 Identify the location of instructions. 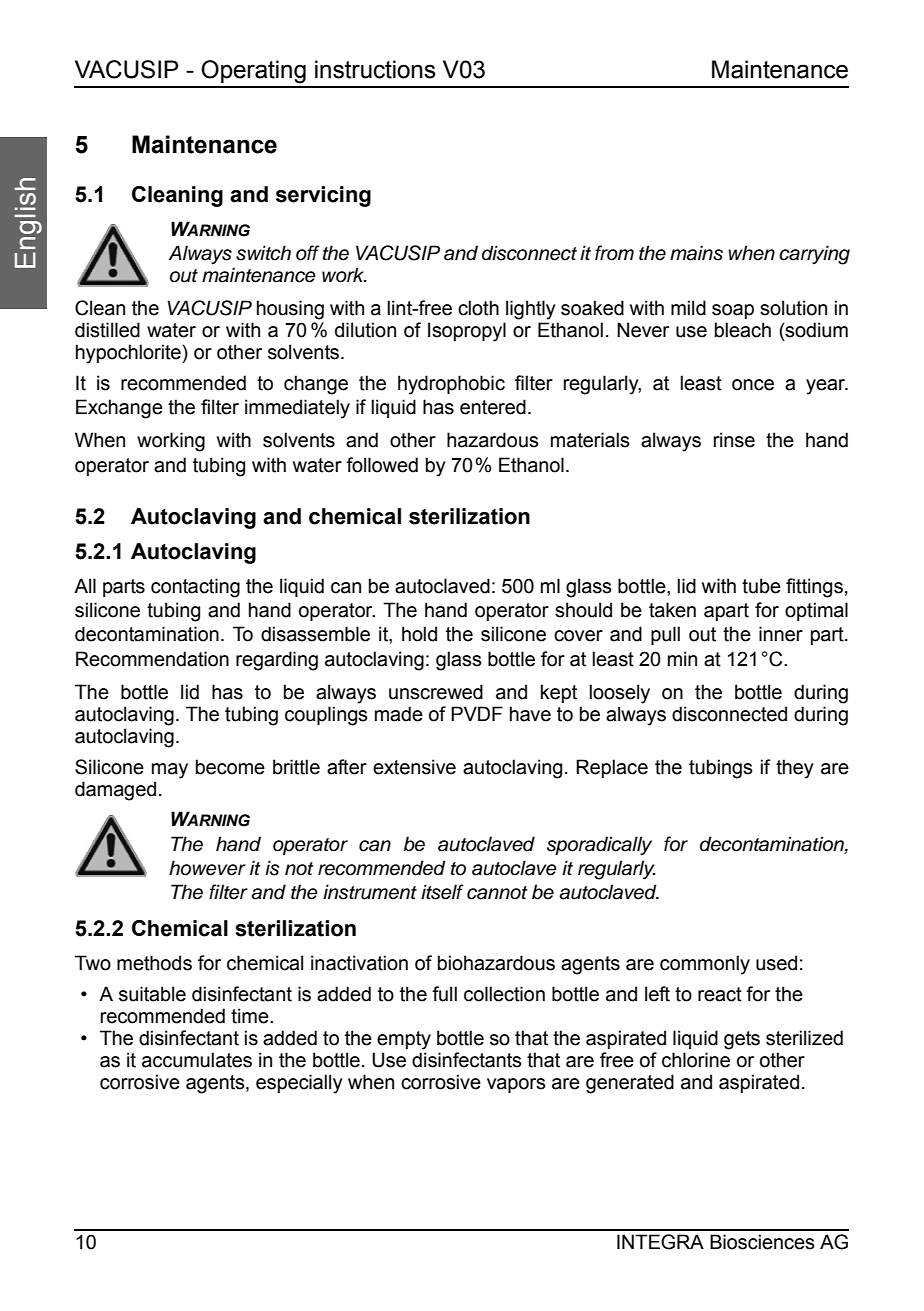
(375, 69).
